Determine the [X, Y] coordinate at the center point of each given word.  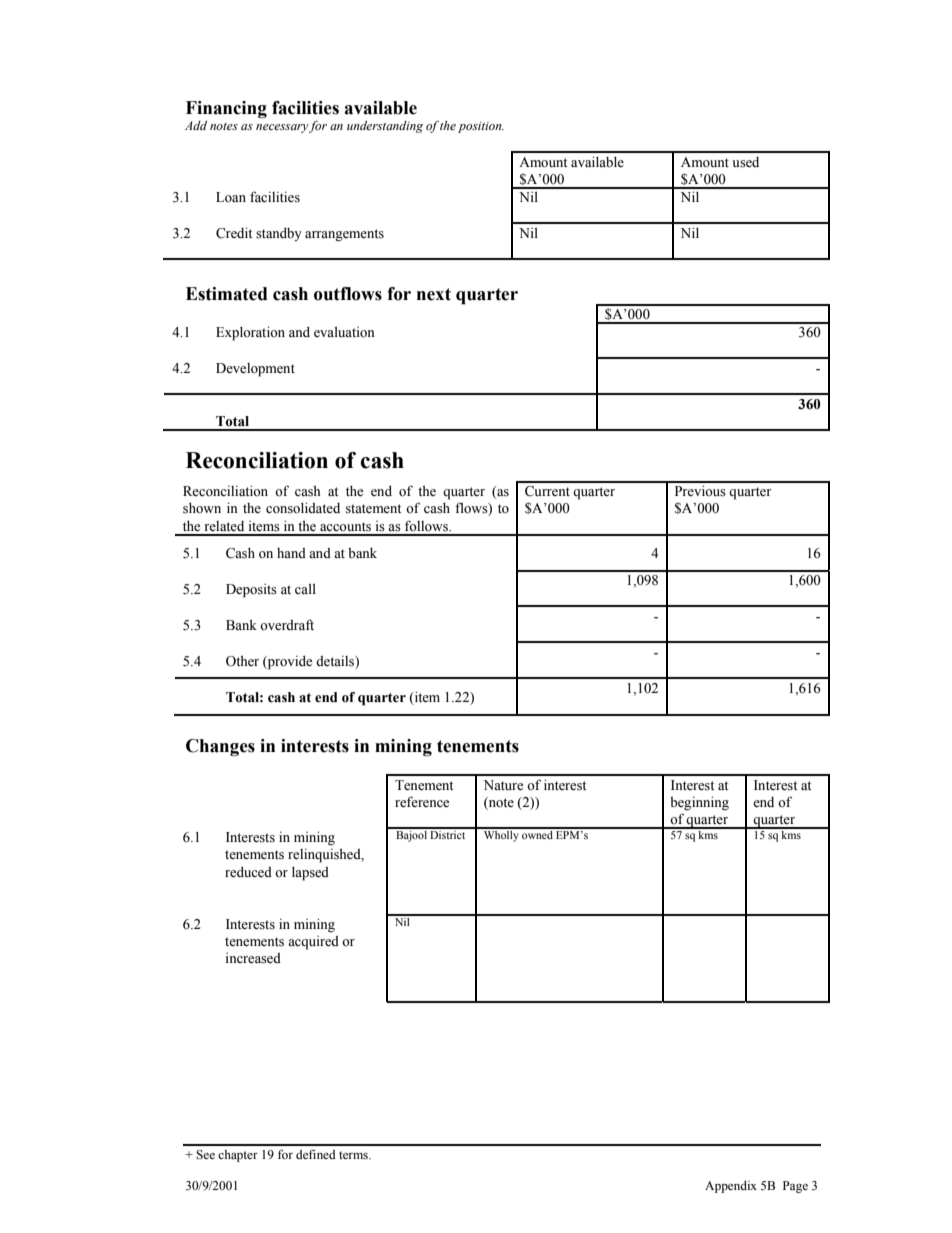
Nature [503, 785]
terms [354, 1155]
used [745, 162]
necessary [282, 128]
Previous [700, 491]
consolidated [303, 508]
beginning [699, 803]
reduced [248, 872]
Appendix [731, 1187]
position [481, 127]
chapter [238, 1156]
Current [547, 491]
